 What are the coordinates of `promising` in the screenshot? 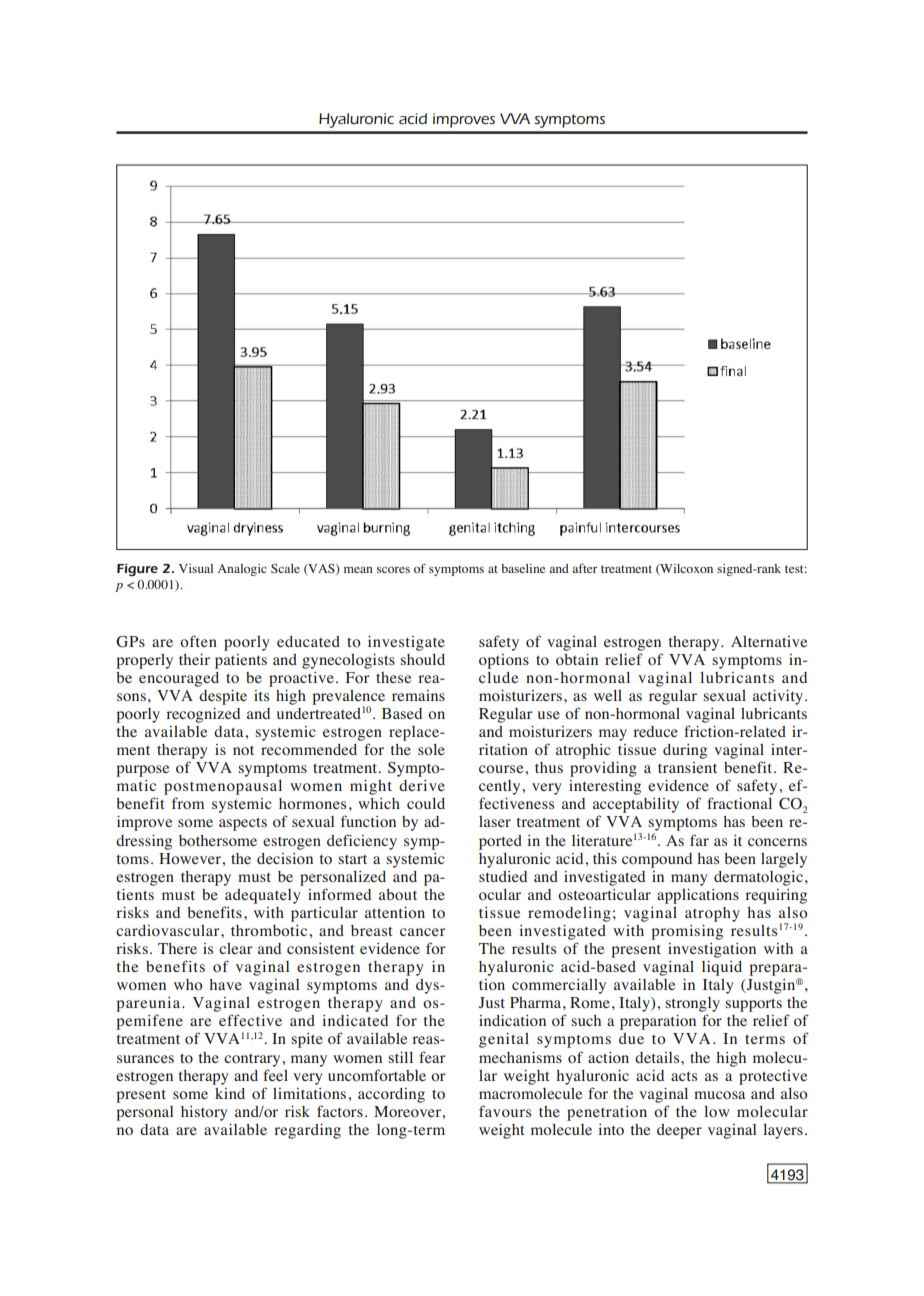 It's located at (687, 932).
